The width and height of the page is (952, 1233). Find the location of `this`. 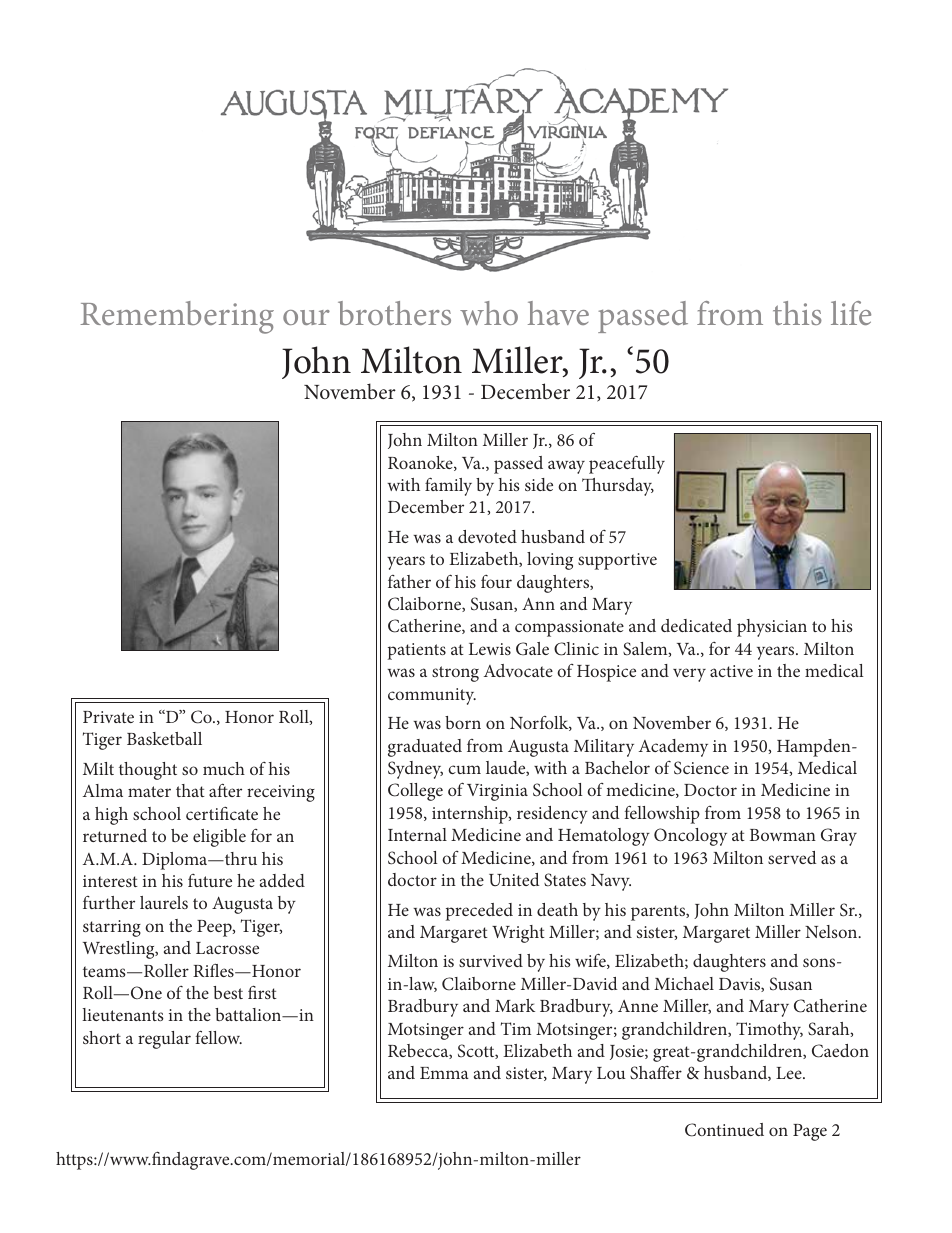

this is located at coordinates (797, 313).
